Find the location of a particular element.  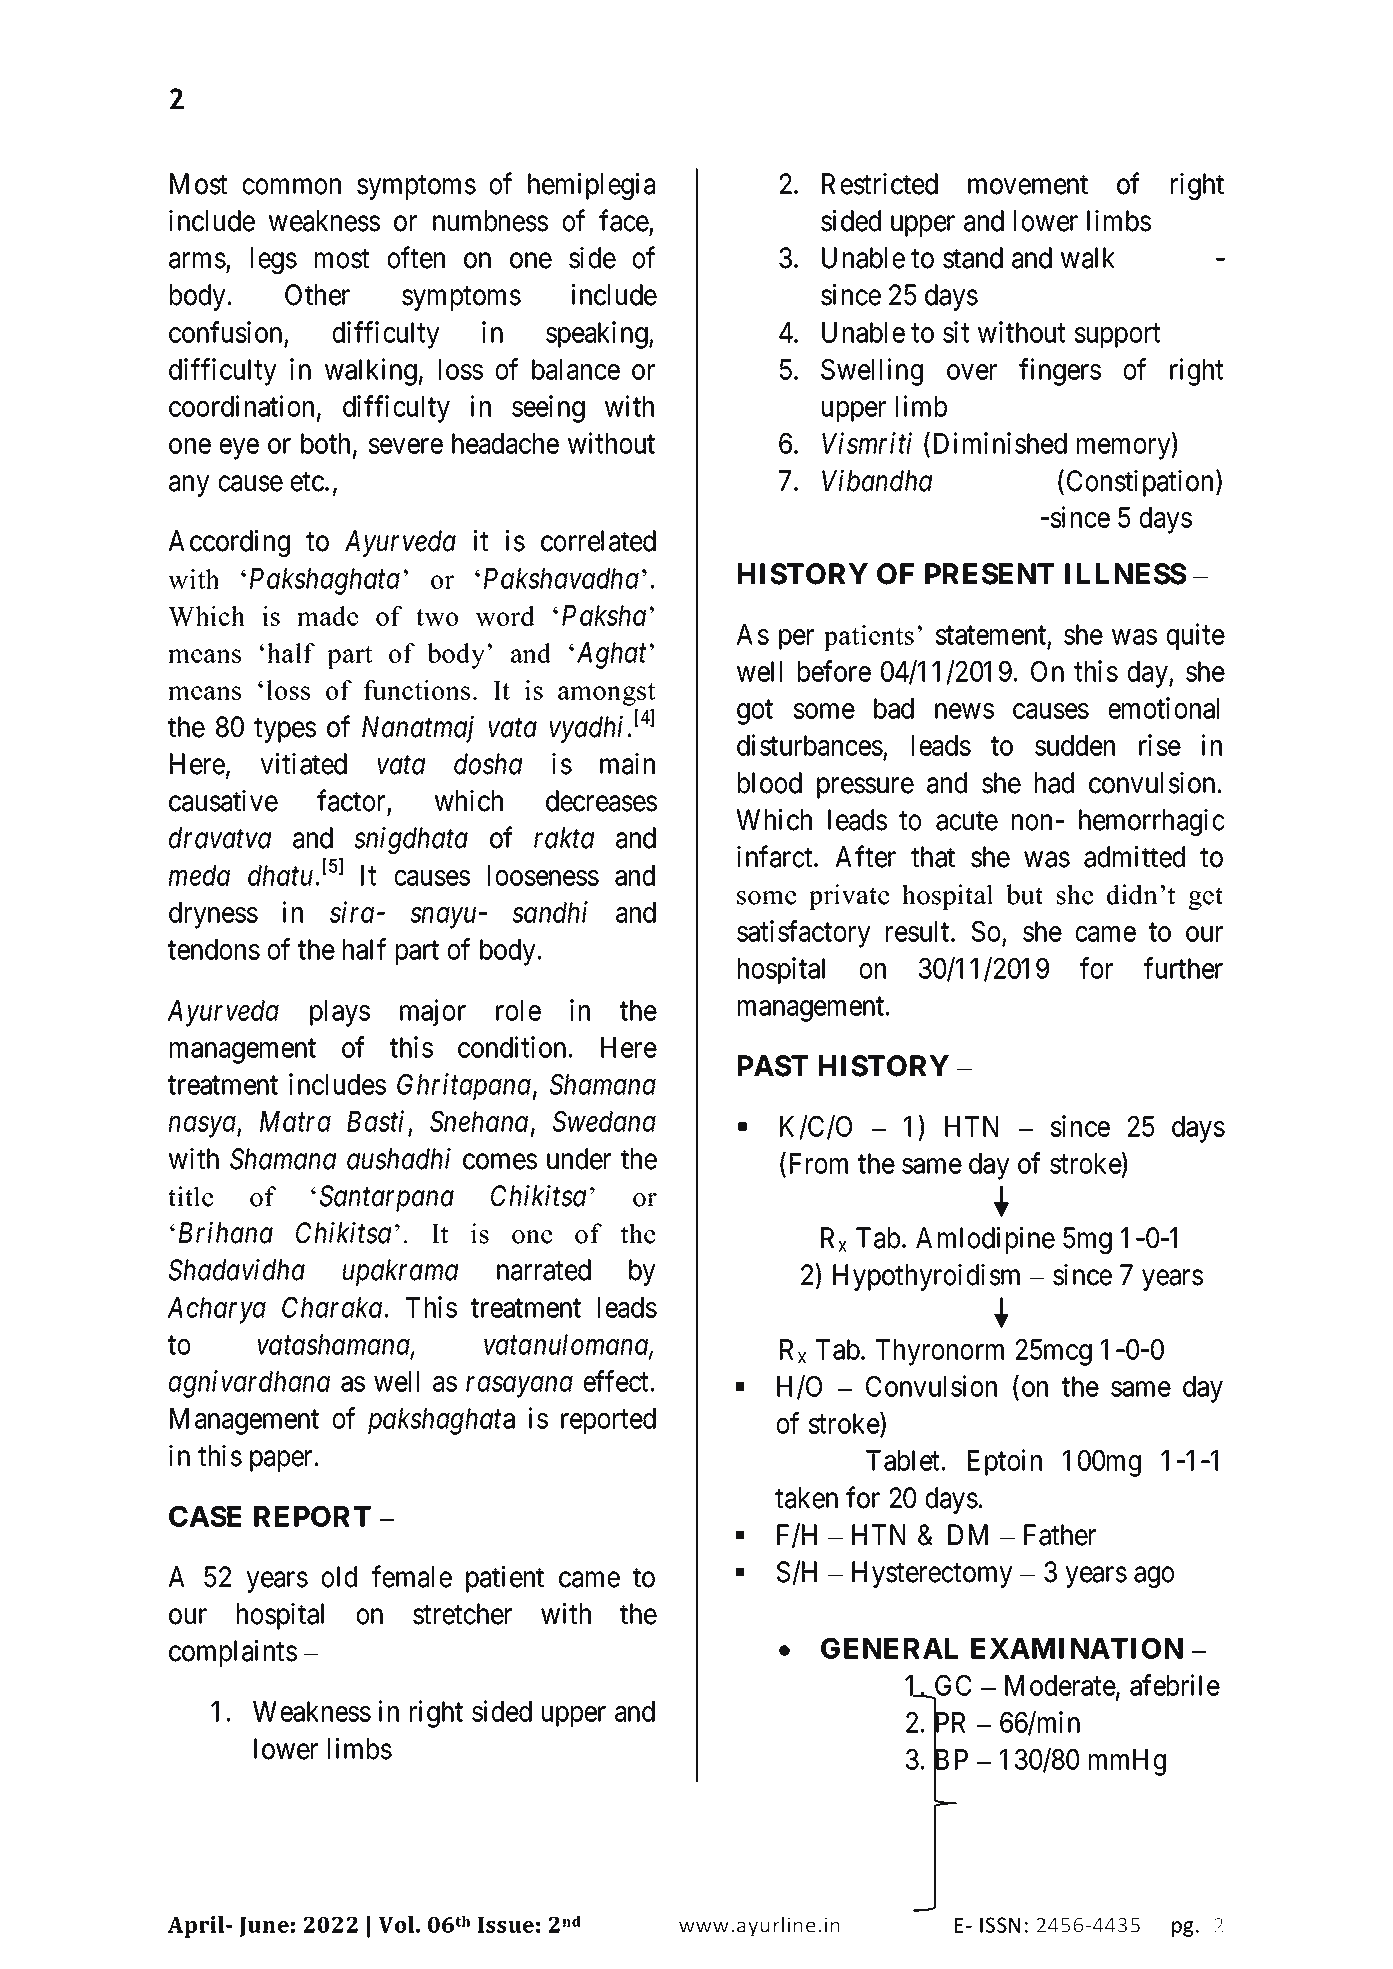

movement is located at coordinates (1028, 185).
